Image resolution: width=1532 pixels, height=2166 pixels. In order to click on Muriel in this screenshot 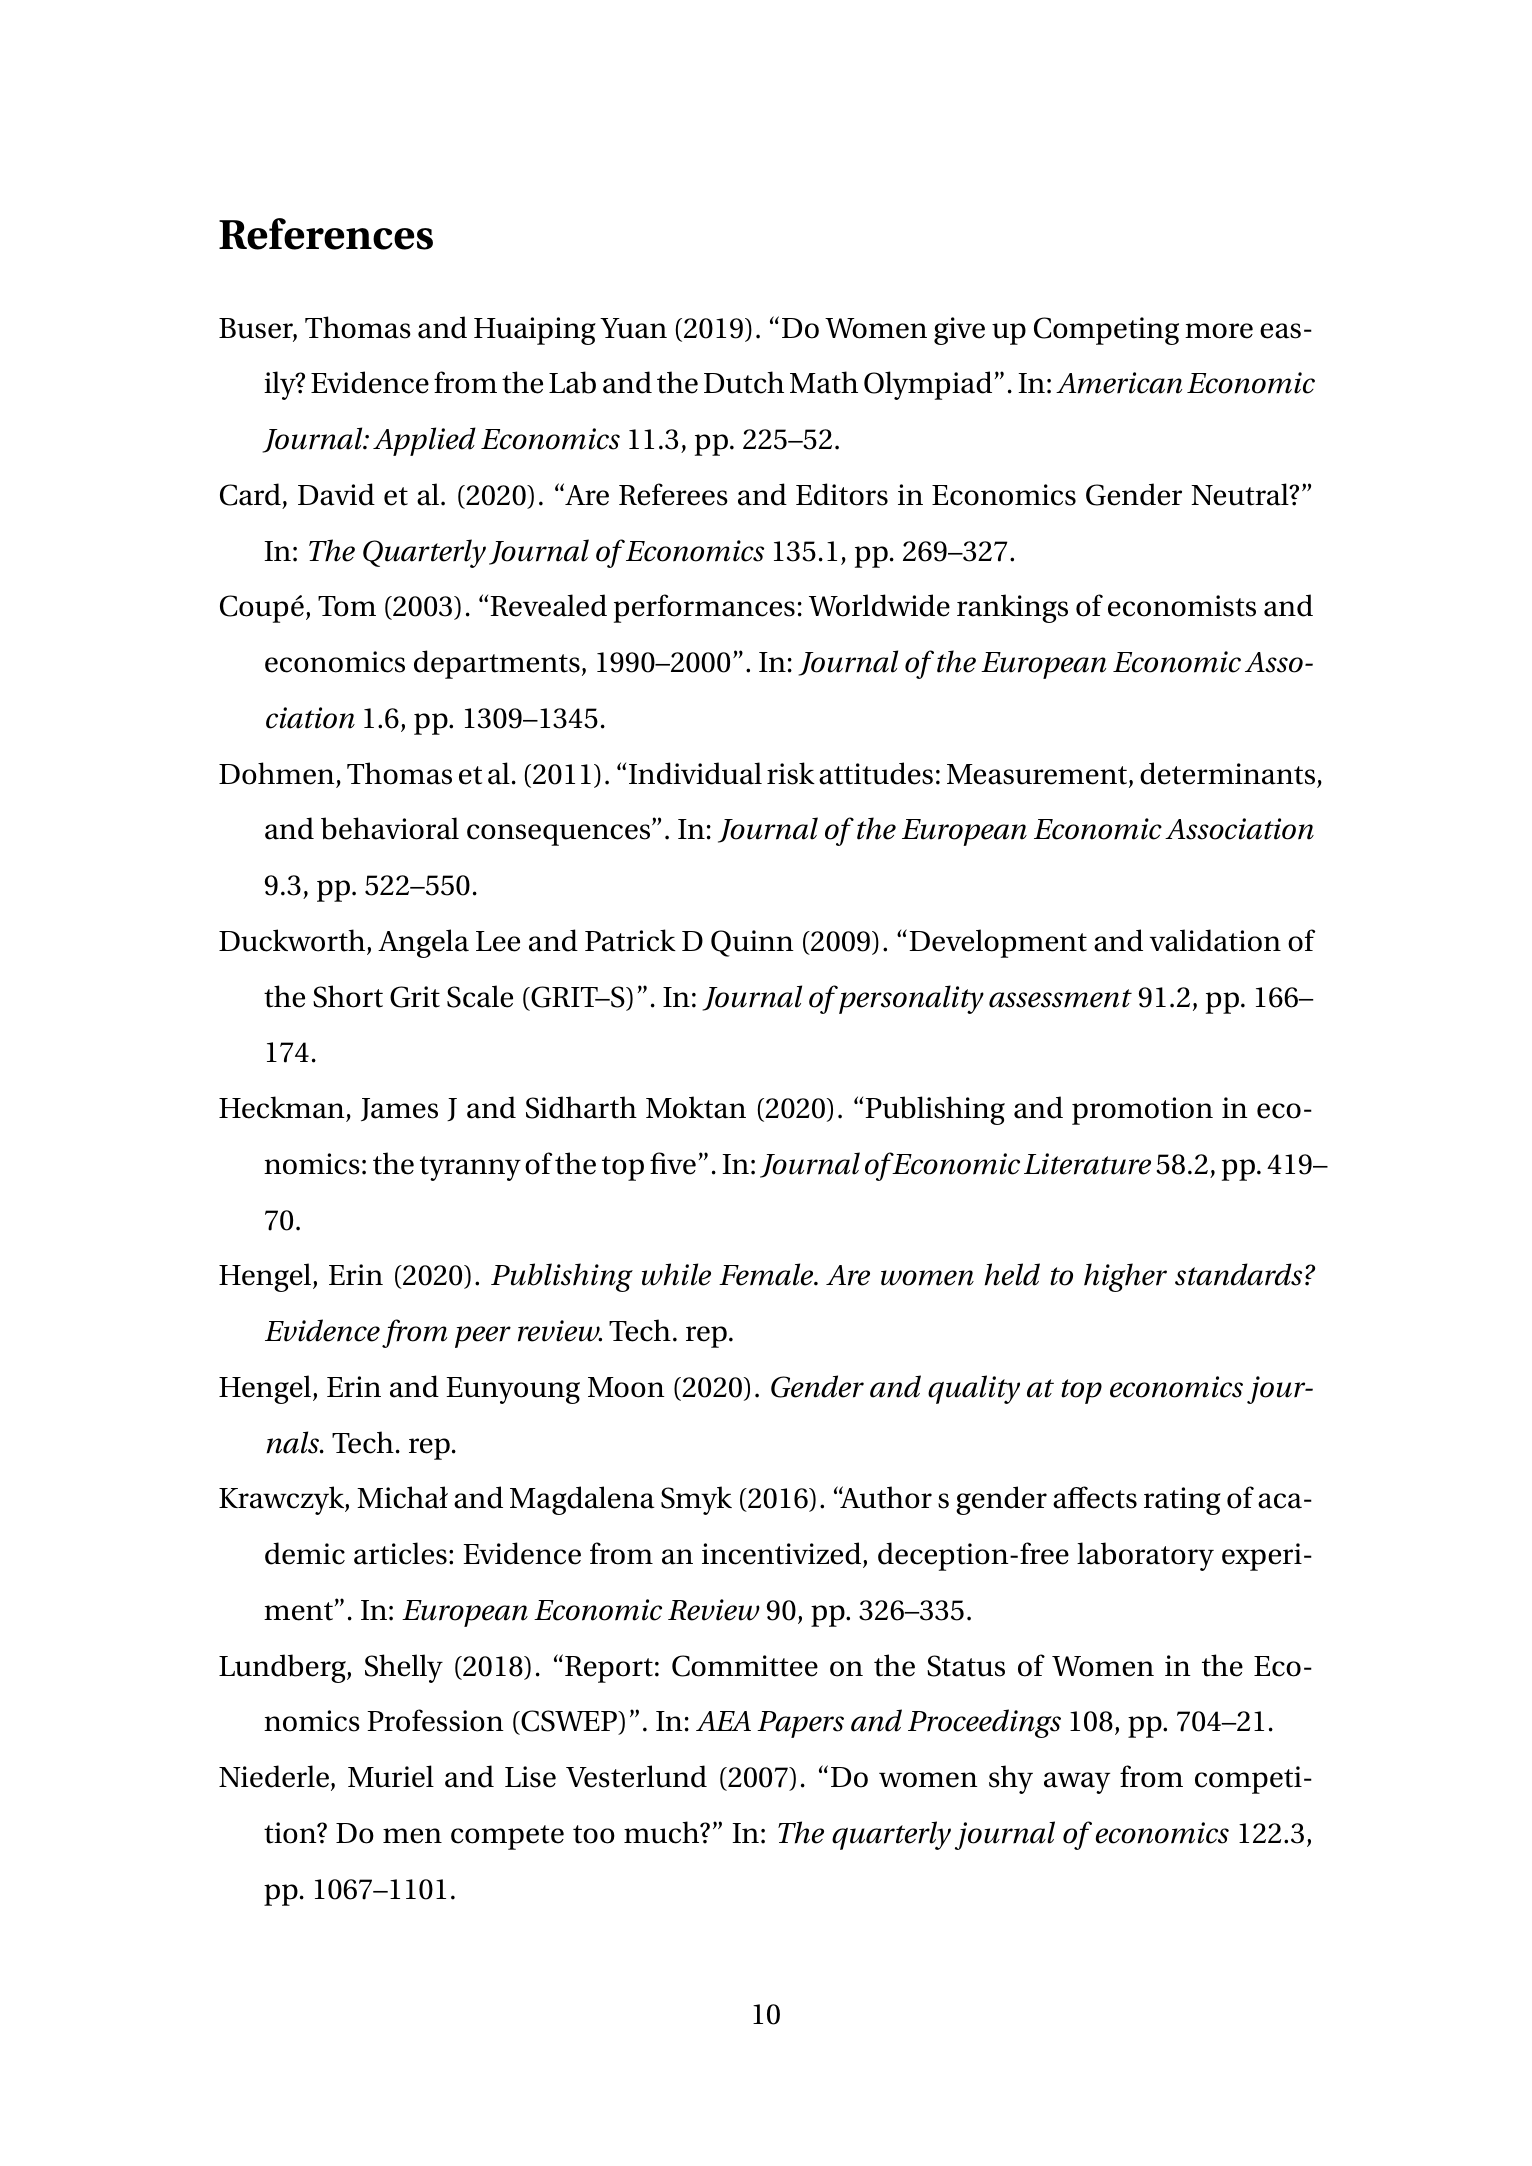, I will do `click(391, 1776)`.
